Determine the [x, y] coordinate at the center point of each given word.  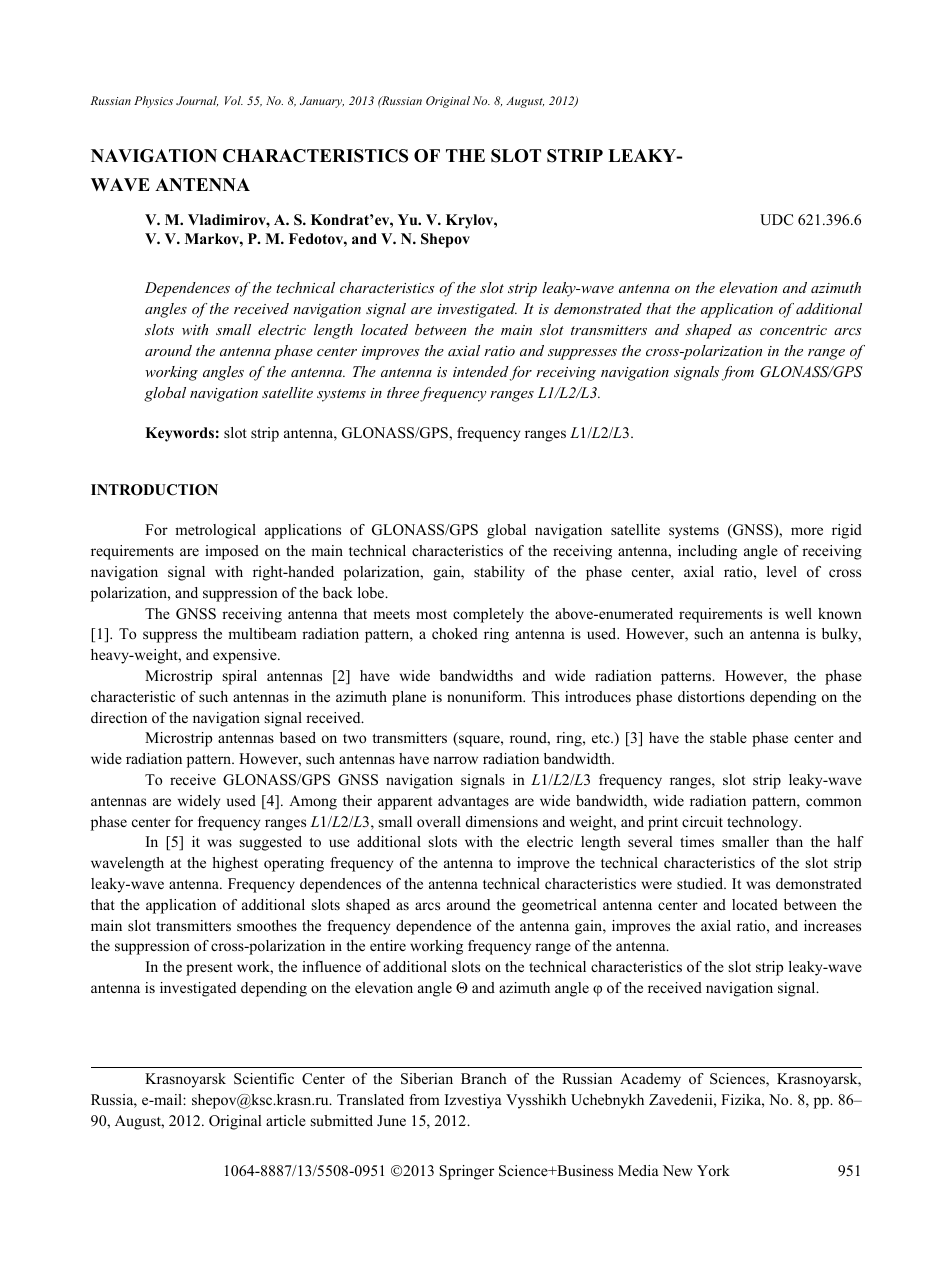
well [798, 613]
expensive [246, 656]
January [322, 102]
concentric [793, 330]
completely [488, 615]
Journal [197, 101]
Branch [484, 1078]
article [286, 1120]
